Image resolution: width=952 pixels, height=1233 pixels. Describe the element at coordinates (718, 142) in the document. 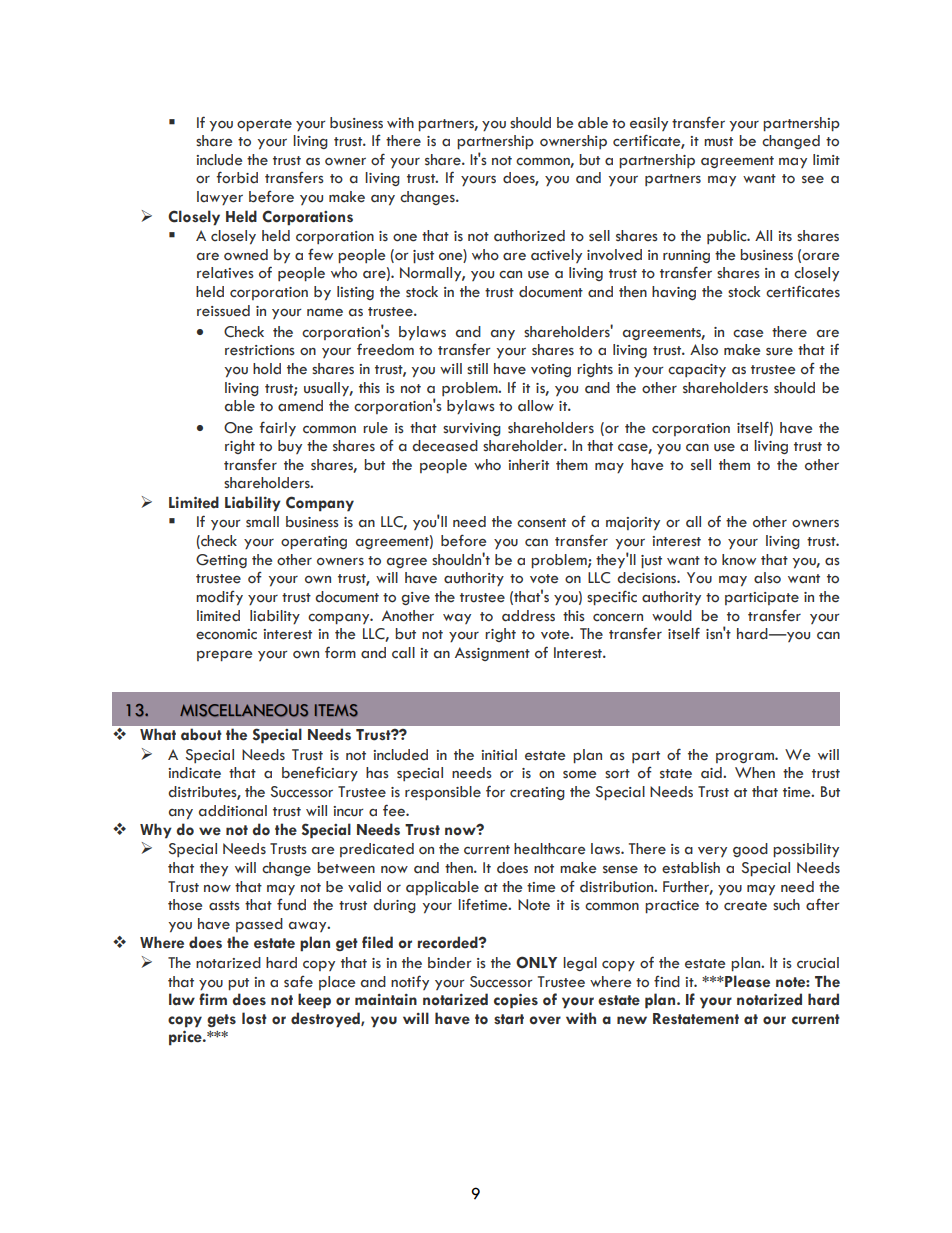

I see `must` at that location.
